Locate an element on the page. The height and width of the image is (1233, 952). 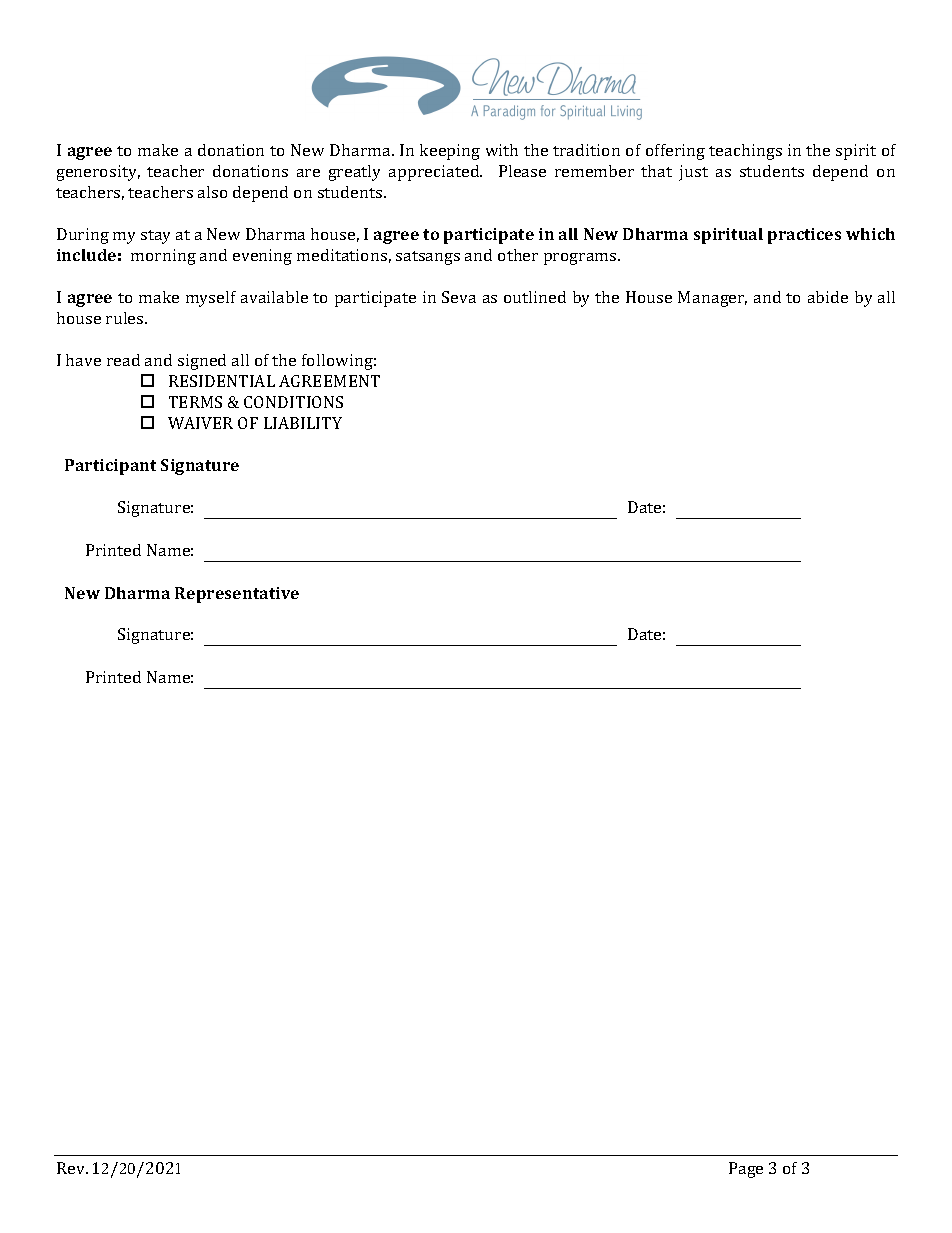
Rev is located at coordinates (72, 1168).
